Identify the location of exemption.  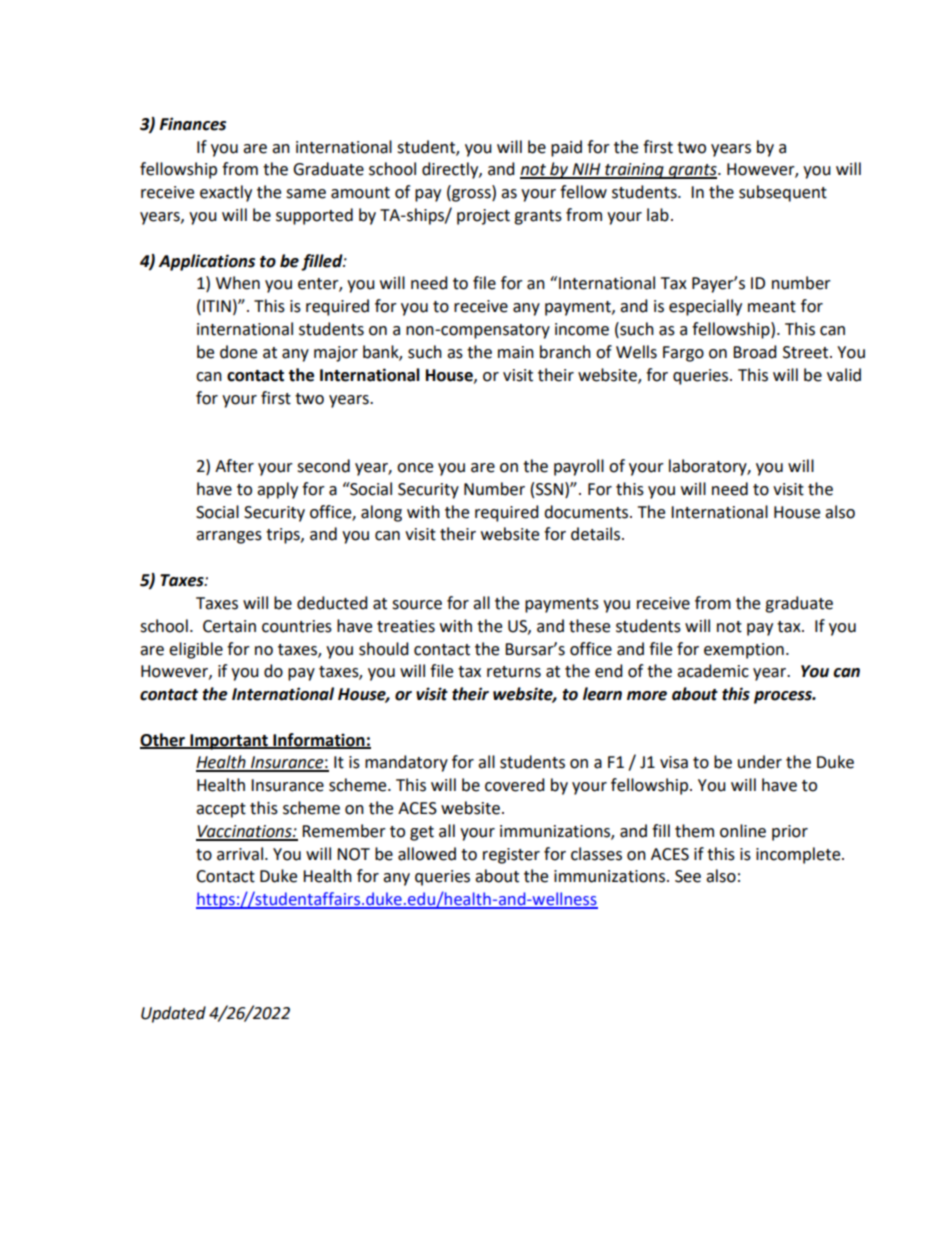
(744, 651).
